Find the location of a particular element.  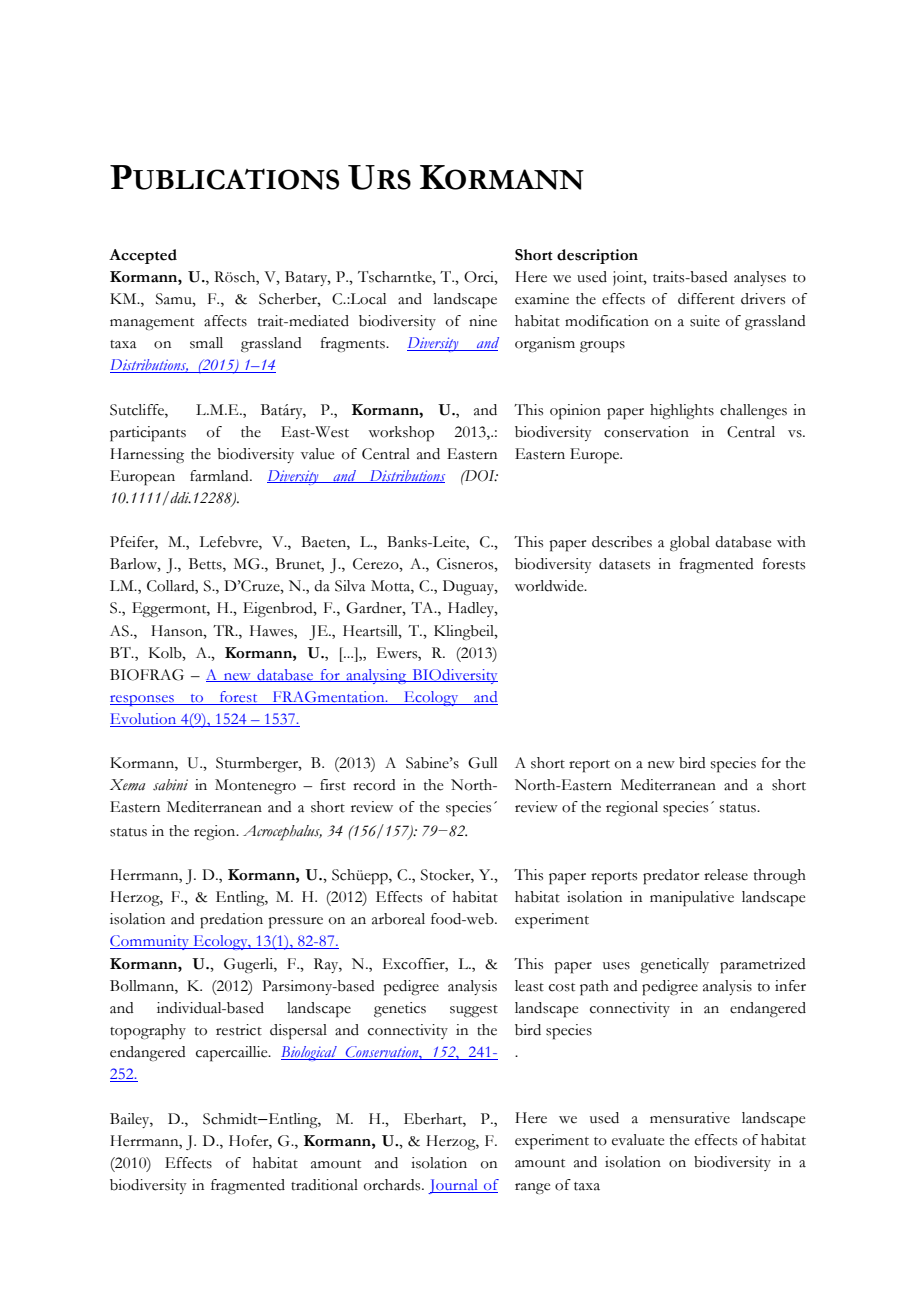

Gull is located at coordinates (482, 763).
